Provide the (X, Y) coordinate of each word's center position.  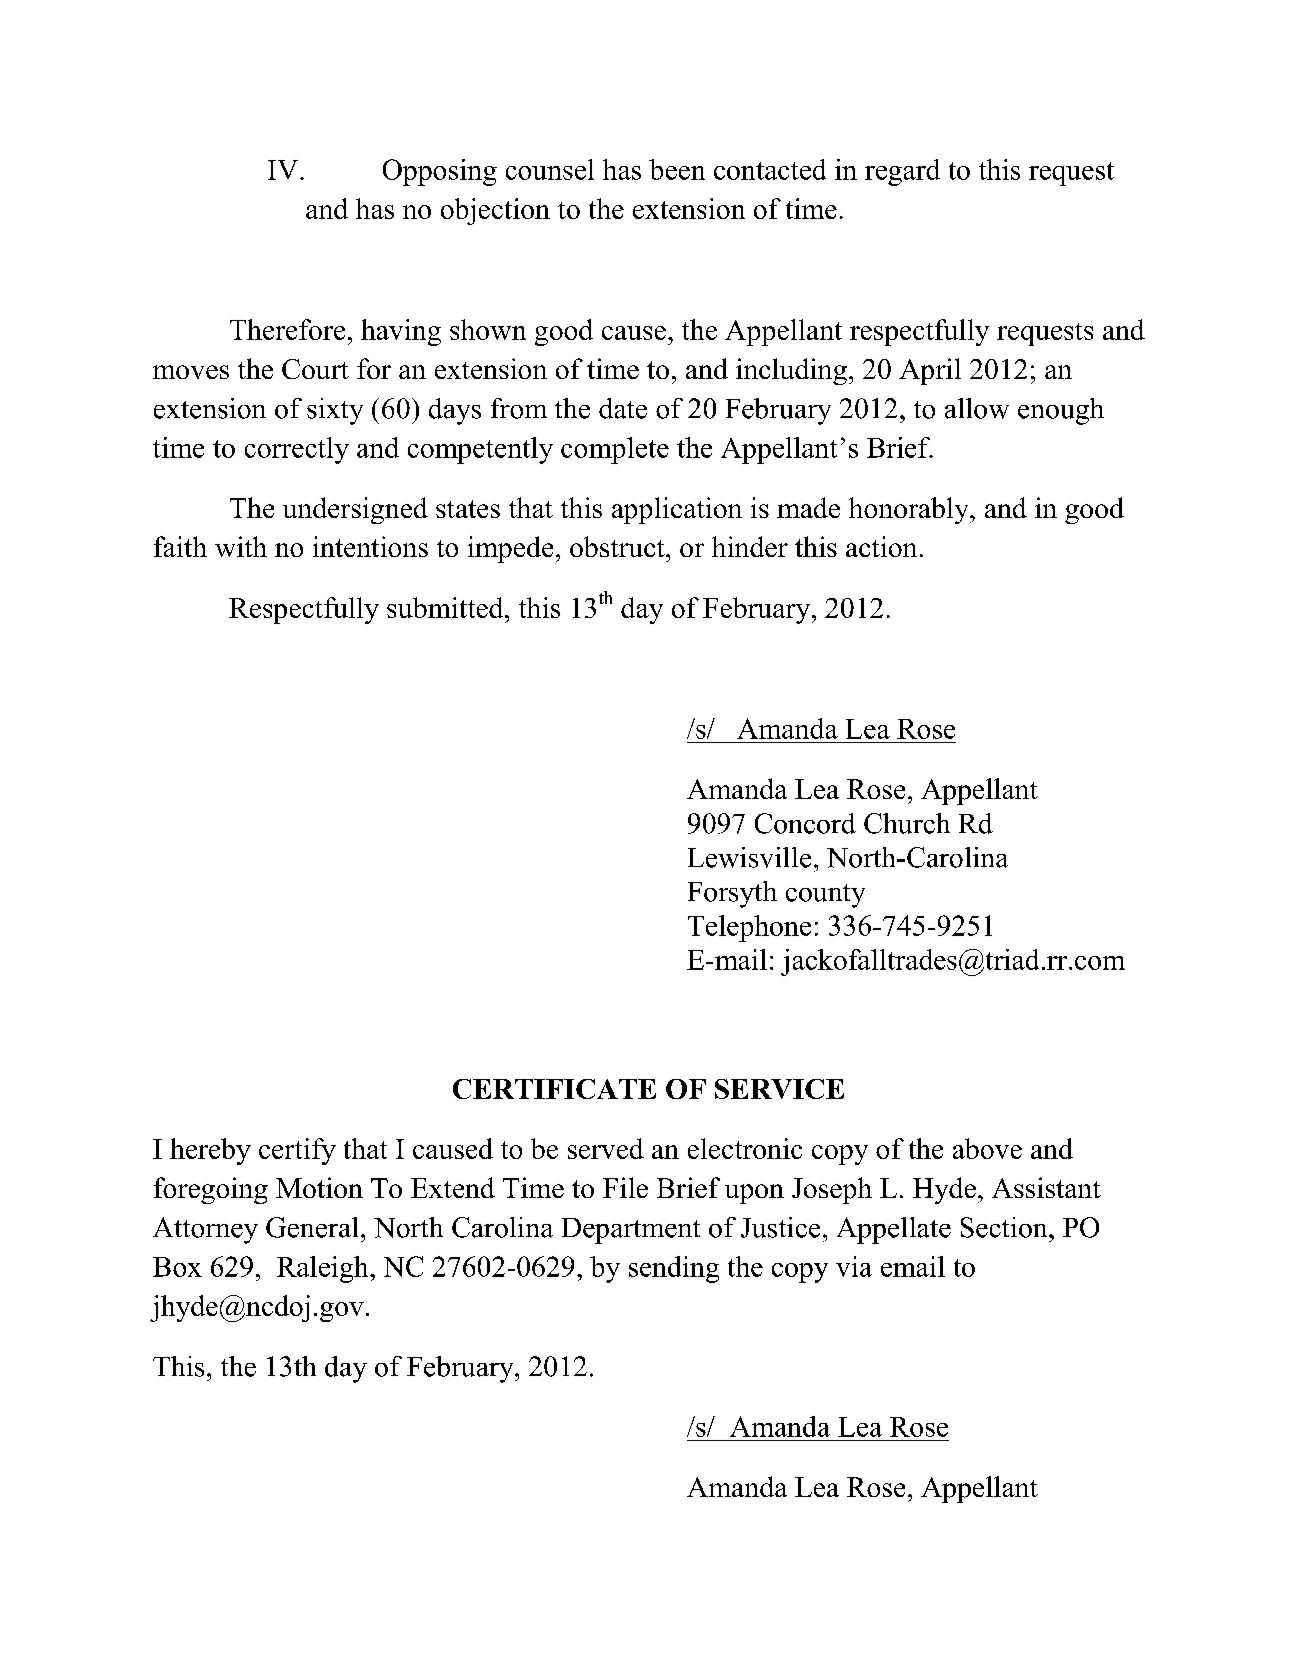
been (677, 169)
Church (907, 823)
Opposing (440, 172)
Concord (805, 823)
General (312, 1227)
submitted (446, 607)
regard (902, 172)
